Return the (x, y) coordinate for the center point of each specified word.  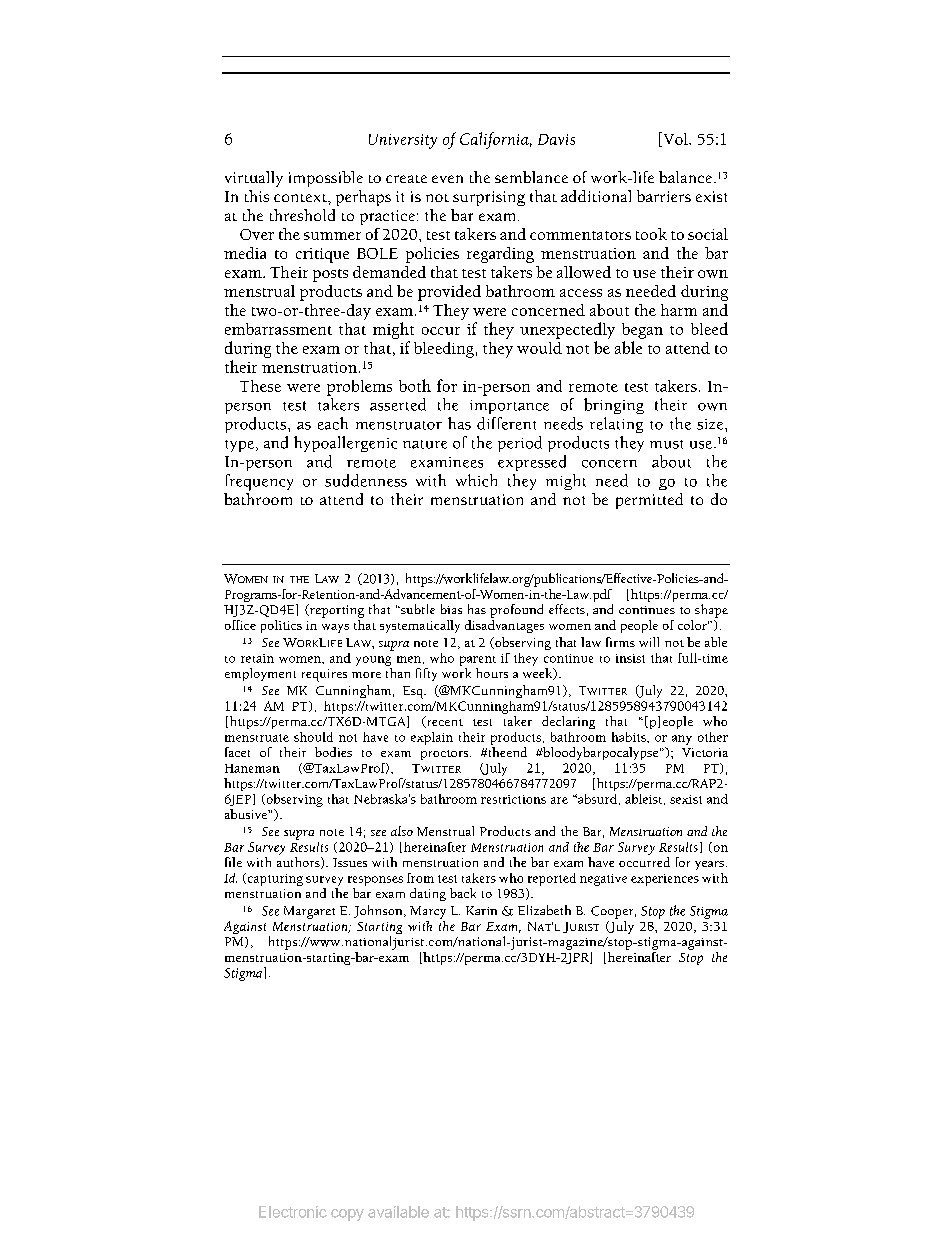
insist (630, 658)
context (301, 198)
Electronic (293, 1212)
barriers (664, 196)
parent (478, 661)
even (447, 179)
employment (260, 674)
